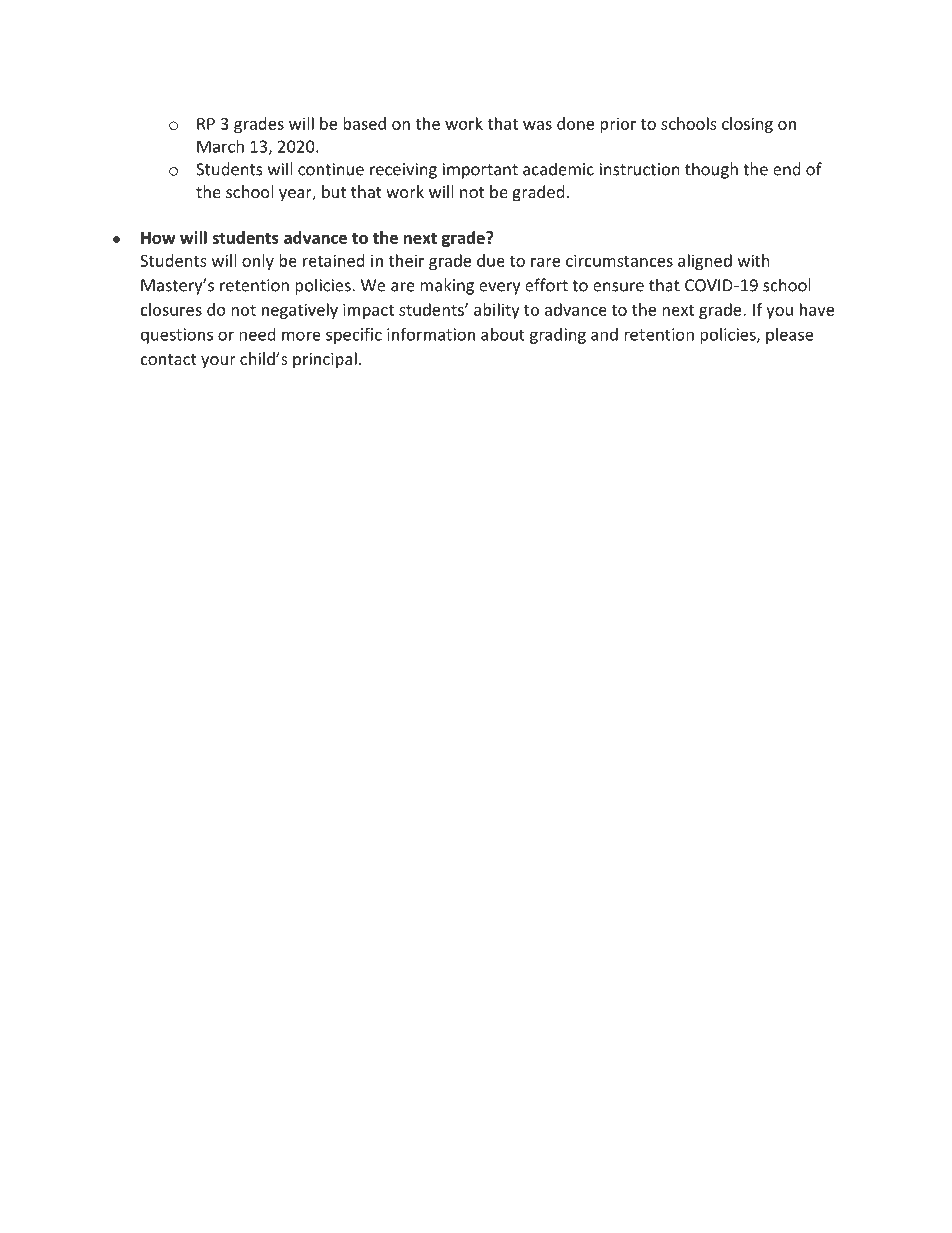  I want to click on aligned, so click(705, 262).
